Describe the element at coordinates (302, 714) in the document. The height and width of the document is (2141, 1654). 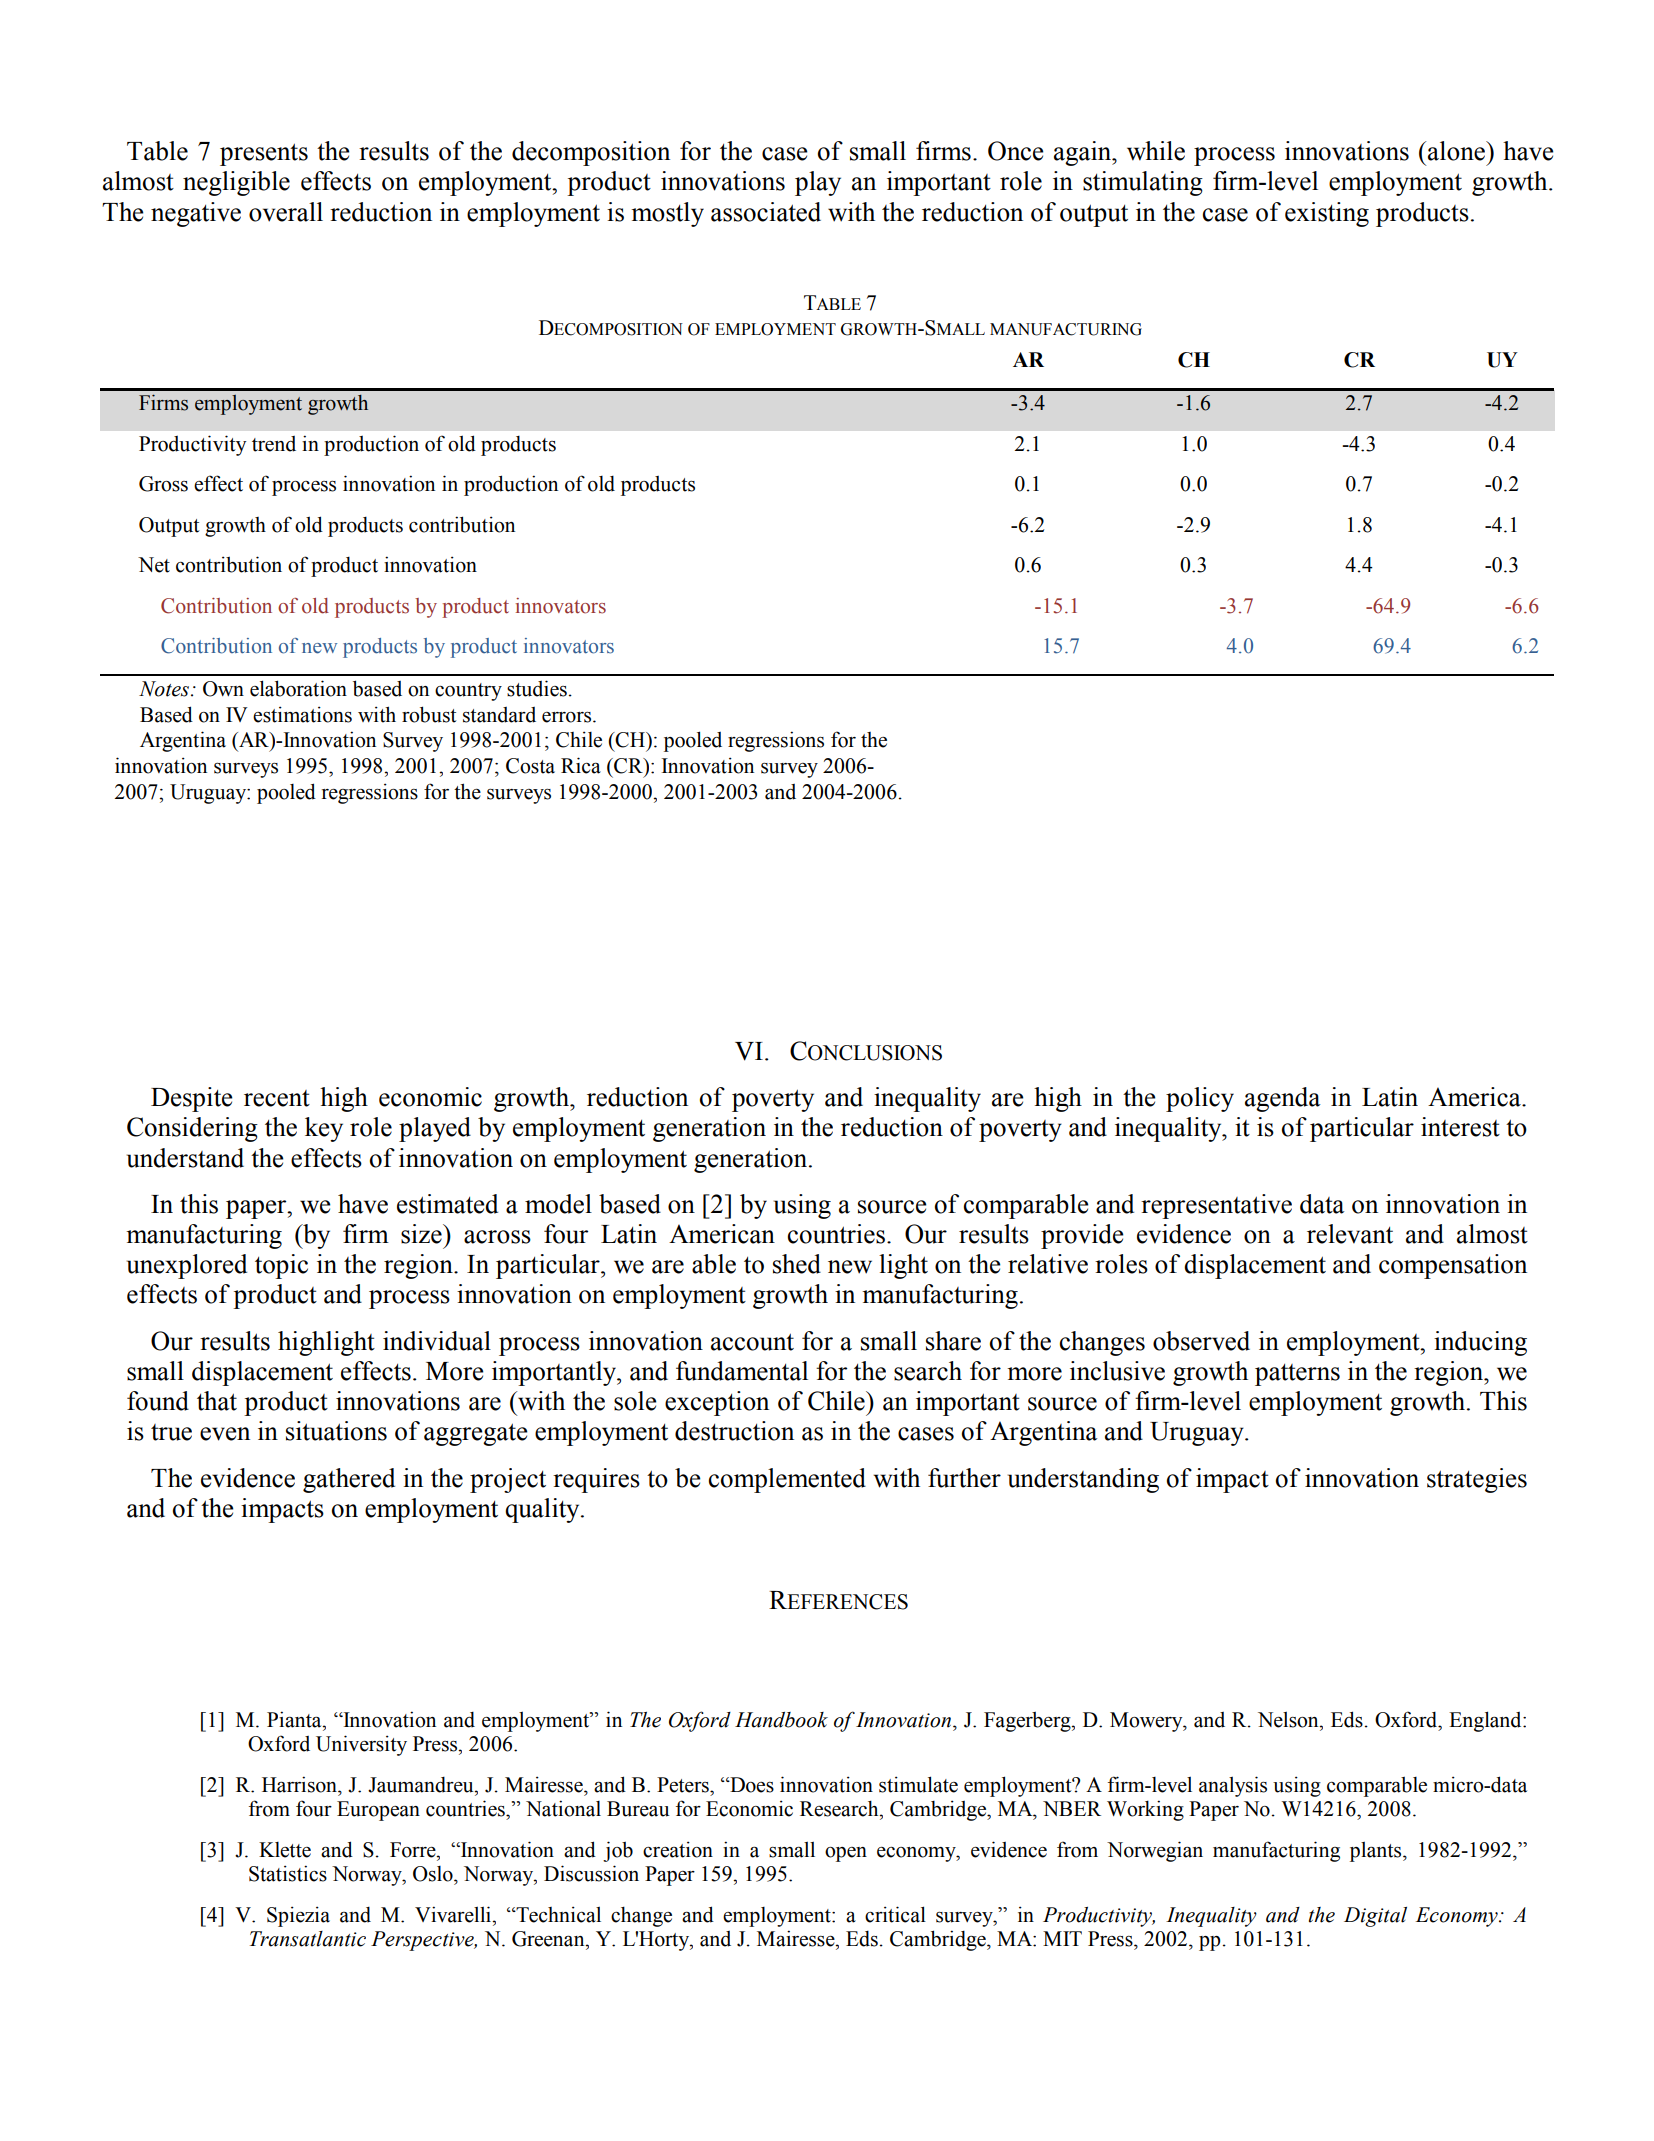
I see `estimations` at that location.
